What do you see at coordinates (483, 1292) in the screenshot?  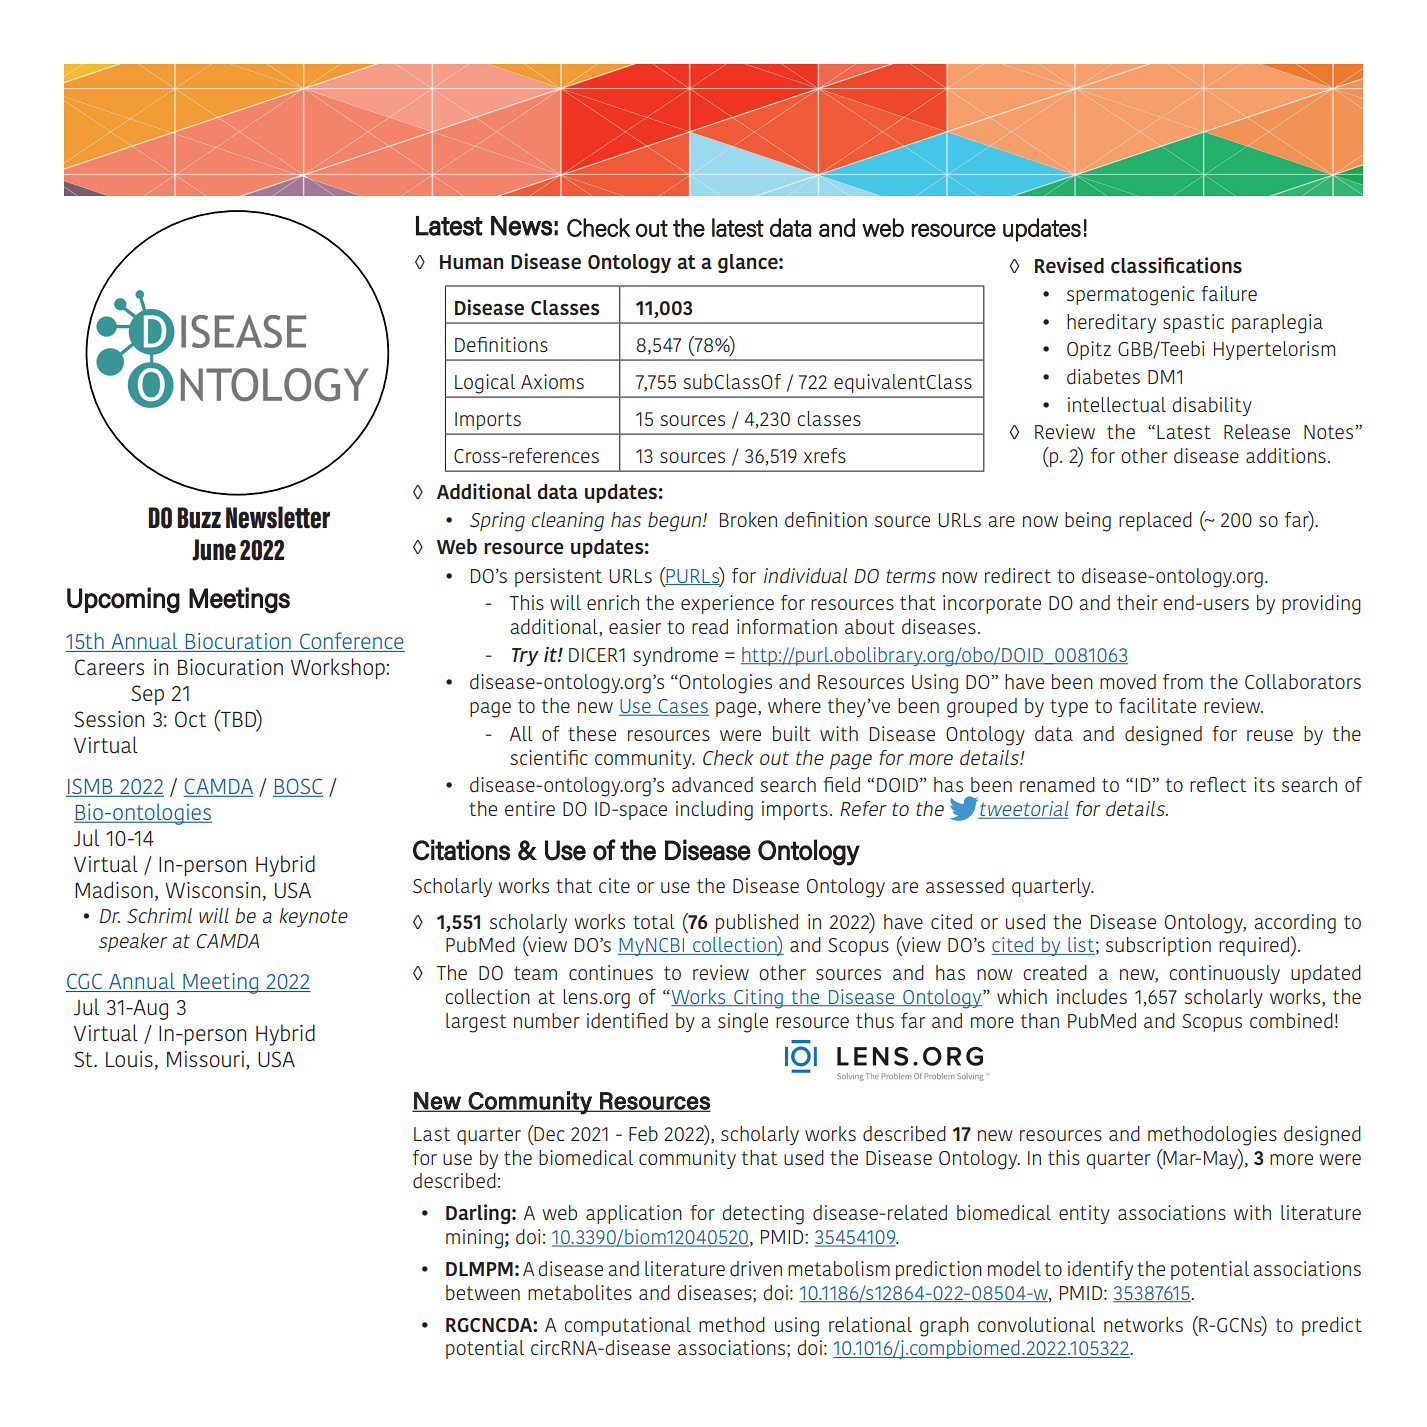 I see `between` at bounding box center [483, 1292].
